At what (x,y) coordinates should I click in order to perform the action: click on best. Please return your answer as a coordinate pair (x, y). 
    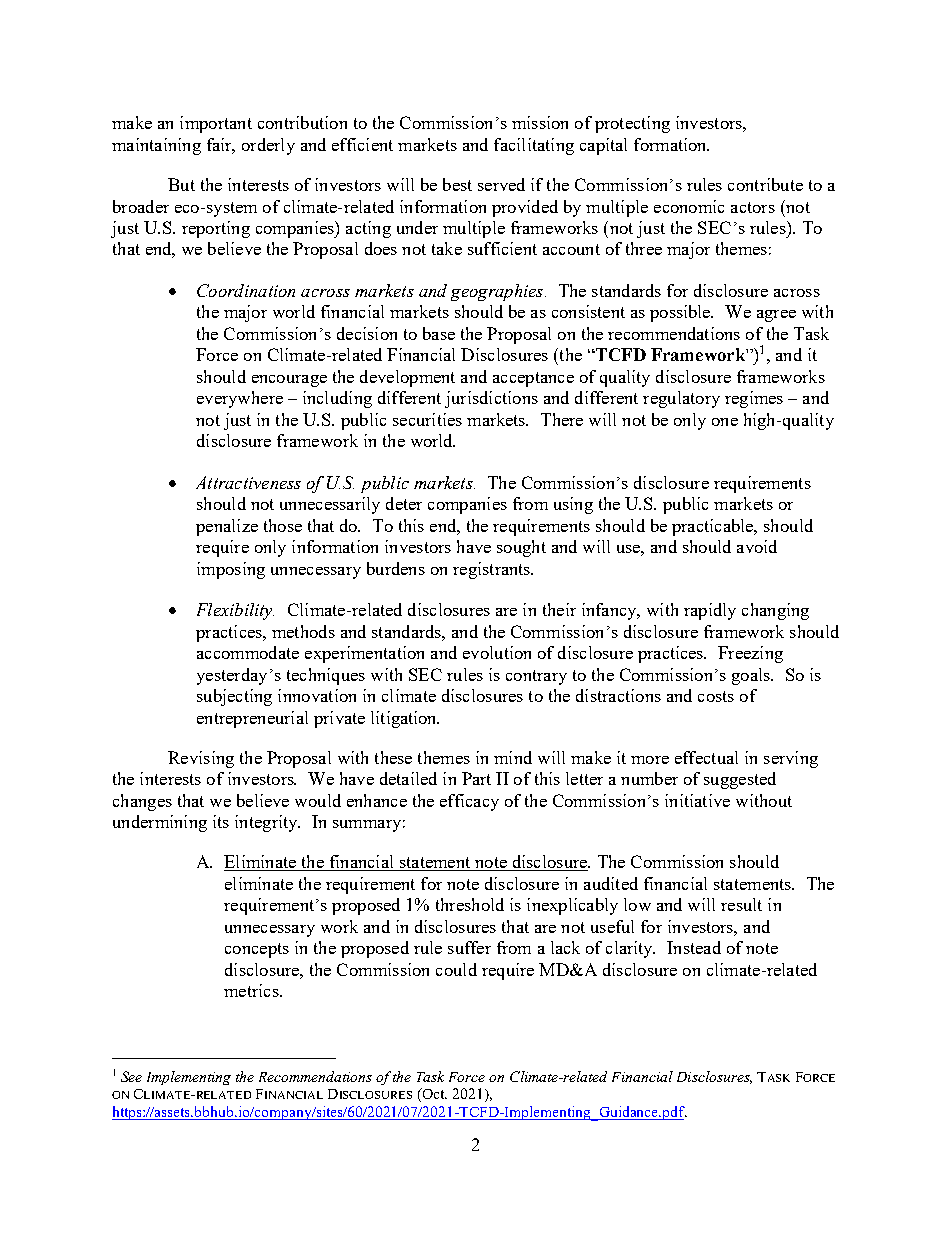
    Looking at the image, I should click on (457, 184).
